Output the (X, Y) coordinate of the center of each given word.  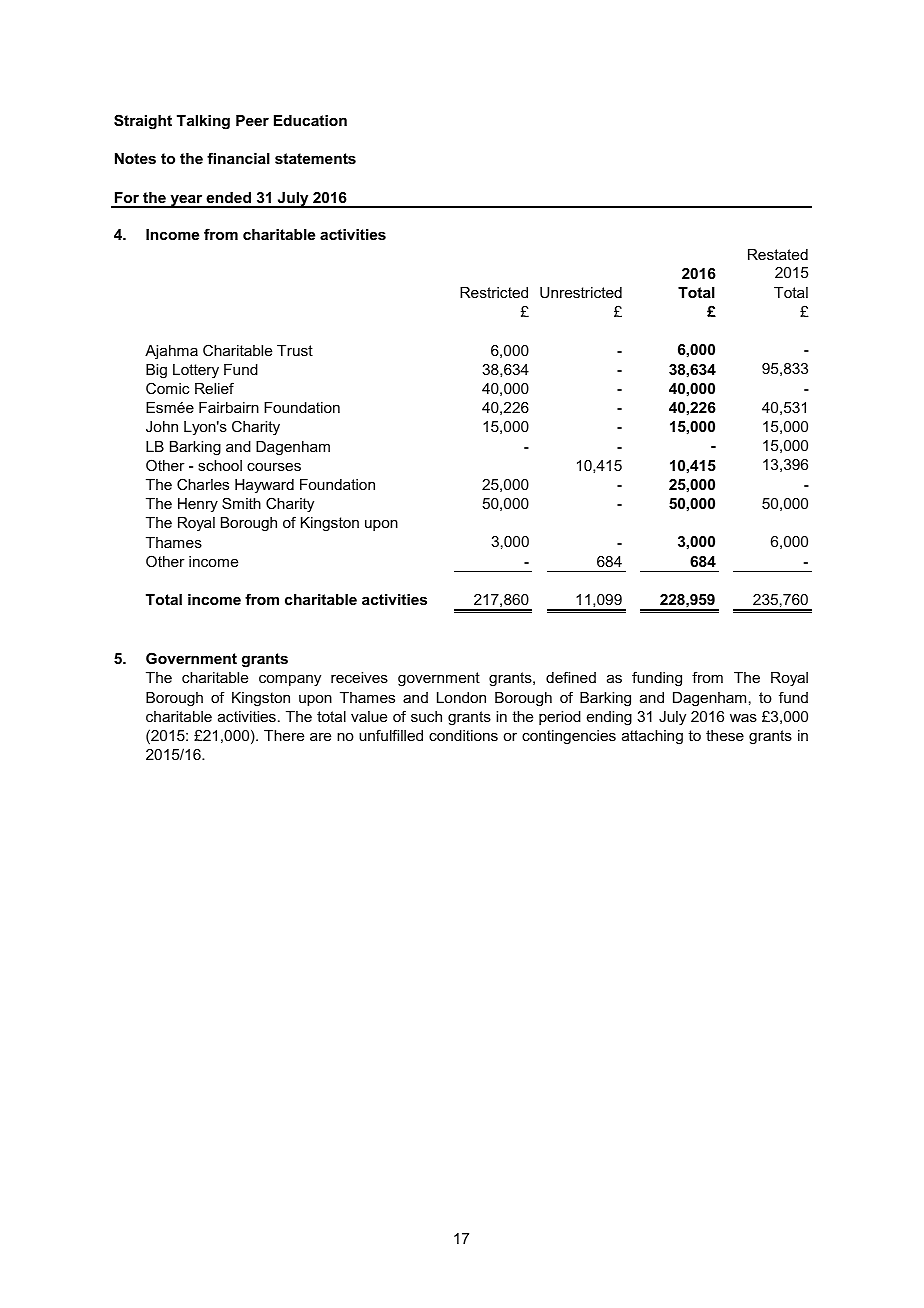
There (284, 735)
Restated (778, 254)
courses (274, 467)
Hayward (264, 486)
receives (359, 677)
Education (310, 120)
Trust (295, 350)
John (162, 426)
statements (315, 158)
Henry (198, 505)
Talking (203, 122)
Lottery (196, 371)
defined (571, 677)
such (426, 716)
